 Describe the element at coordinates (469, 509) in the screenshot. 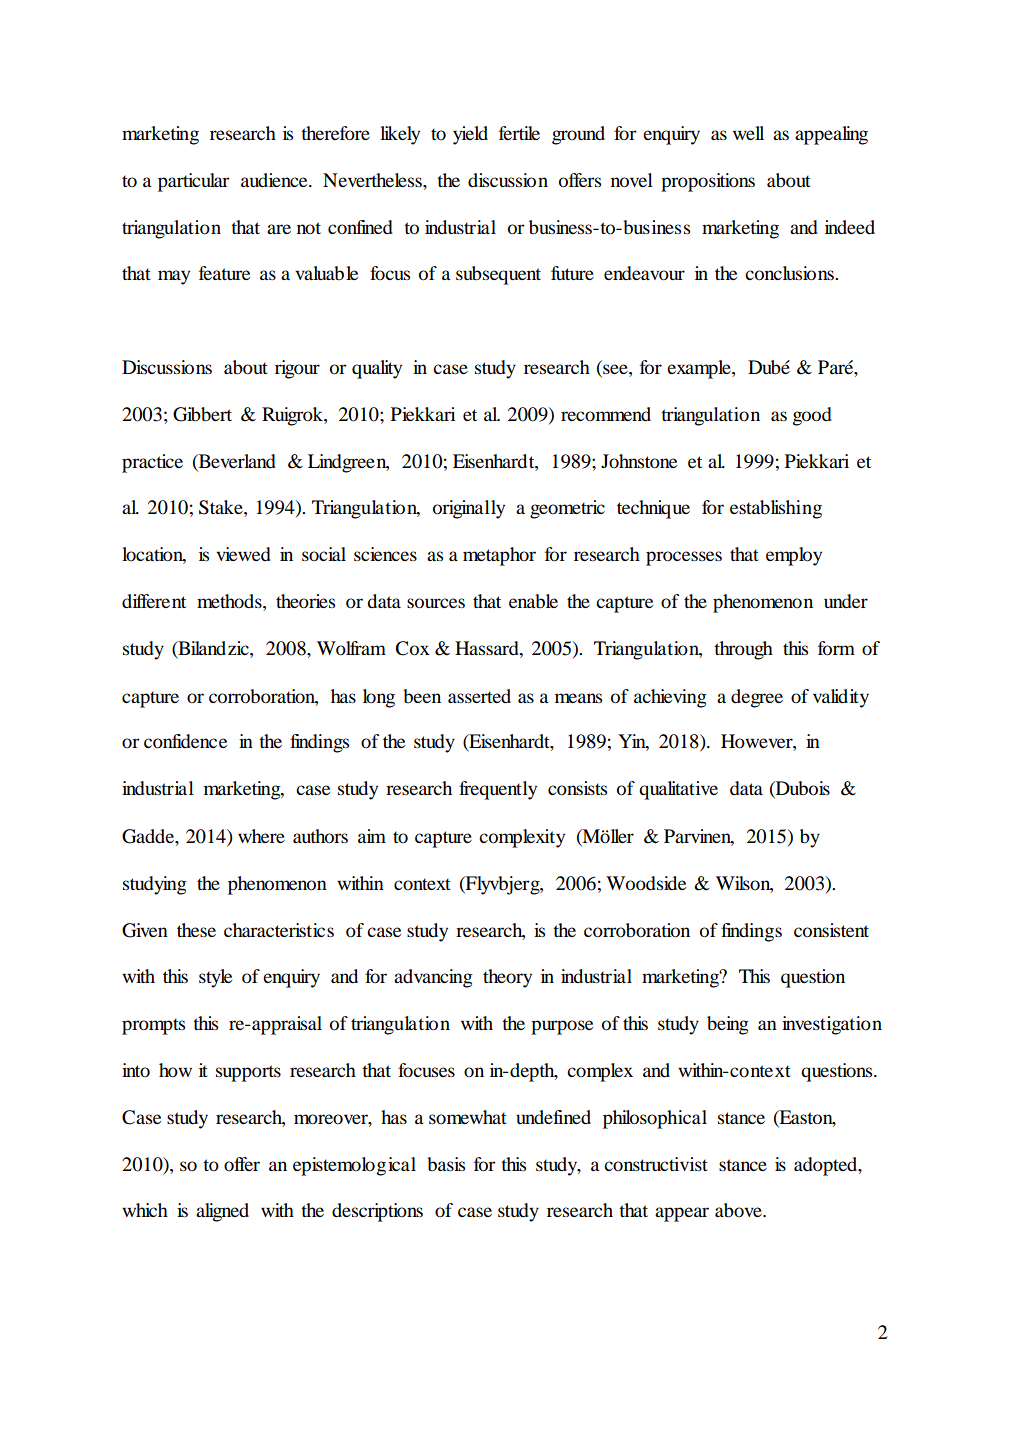

I see `originally` at that location.
